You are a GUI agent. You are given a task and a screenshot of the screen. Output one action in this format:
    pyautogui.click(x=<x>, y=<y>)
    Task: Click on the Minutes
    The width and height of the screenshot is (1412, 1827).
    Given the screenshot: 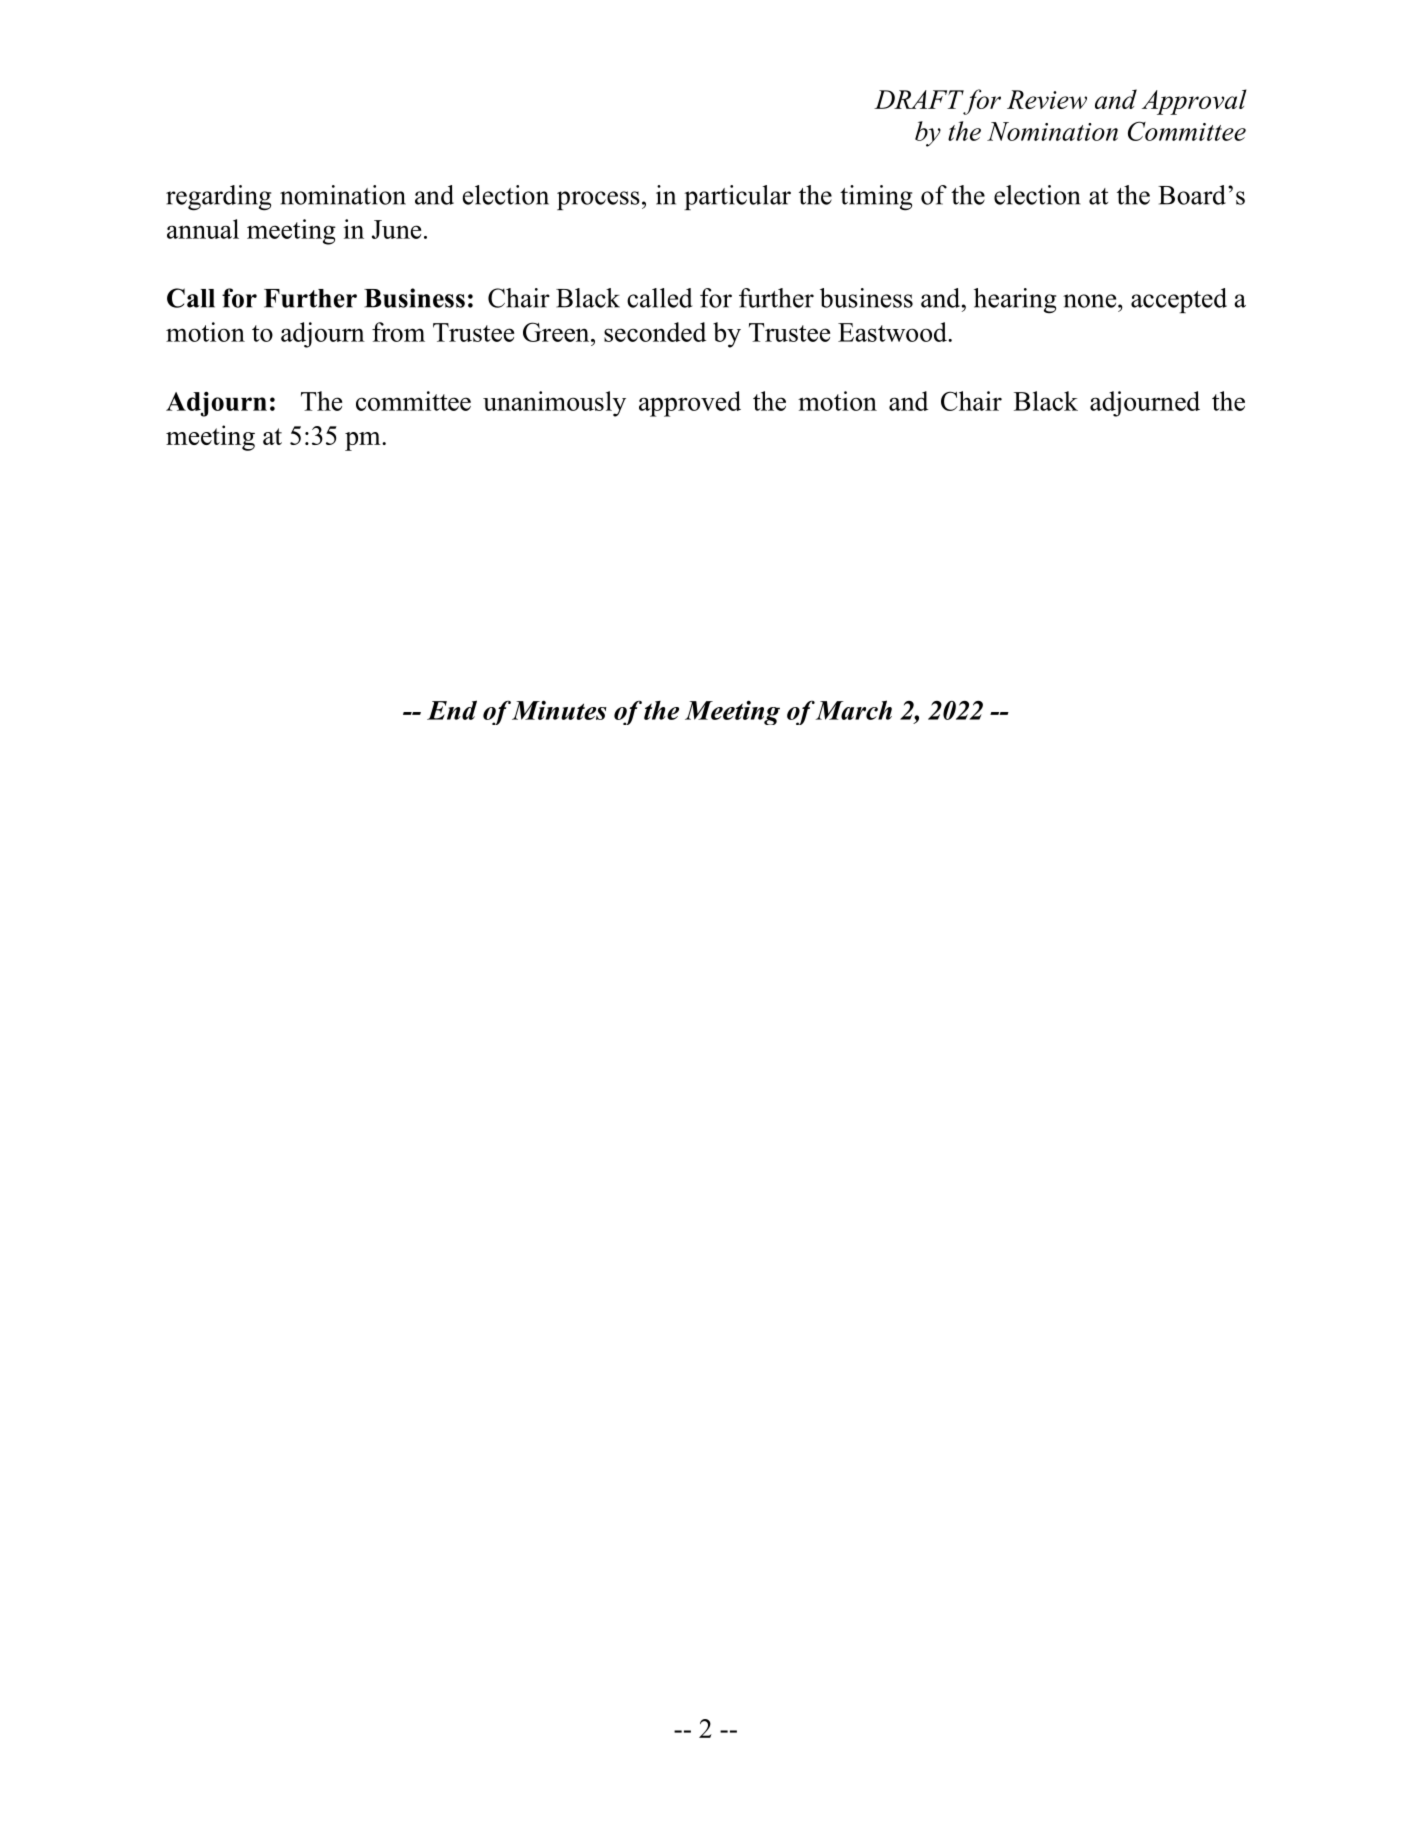 What is the action you would take?
    pyautogui.click(x=559, y=710)
